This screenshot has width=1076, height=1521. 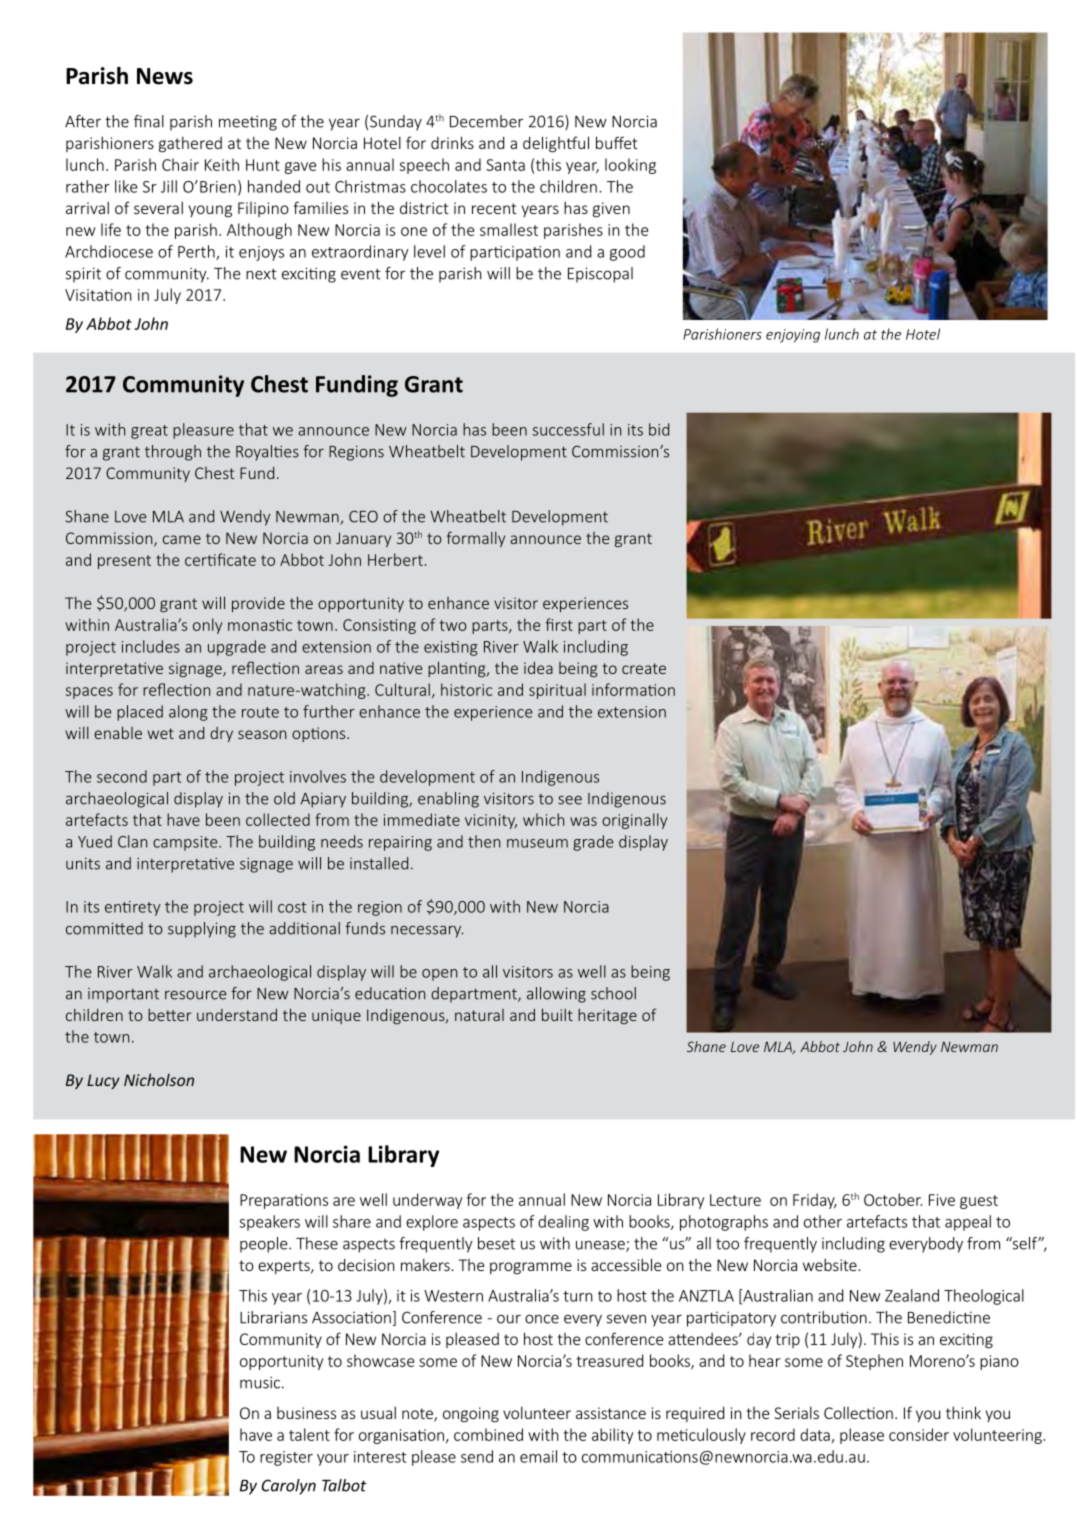 What do you see at coordinates (190, 144) in the screenshot?
I see `gathered` at bounding box center [190, 144].
